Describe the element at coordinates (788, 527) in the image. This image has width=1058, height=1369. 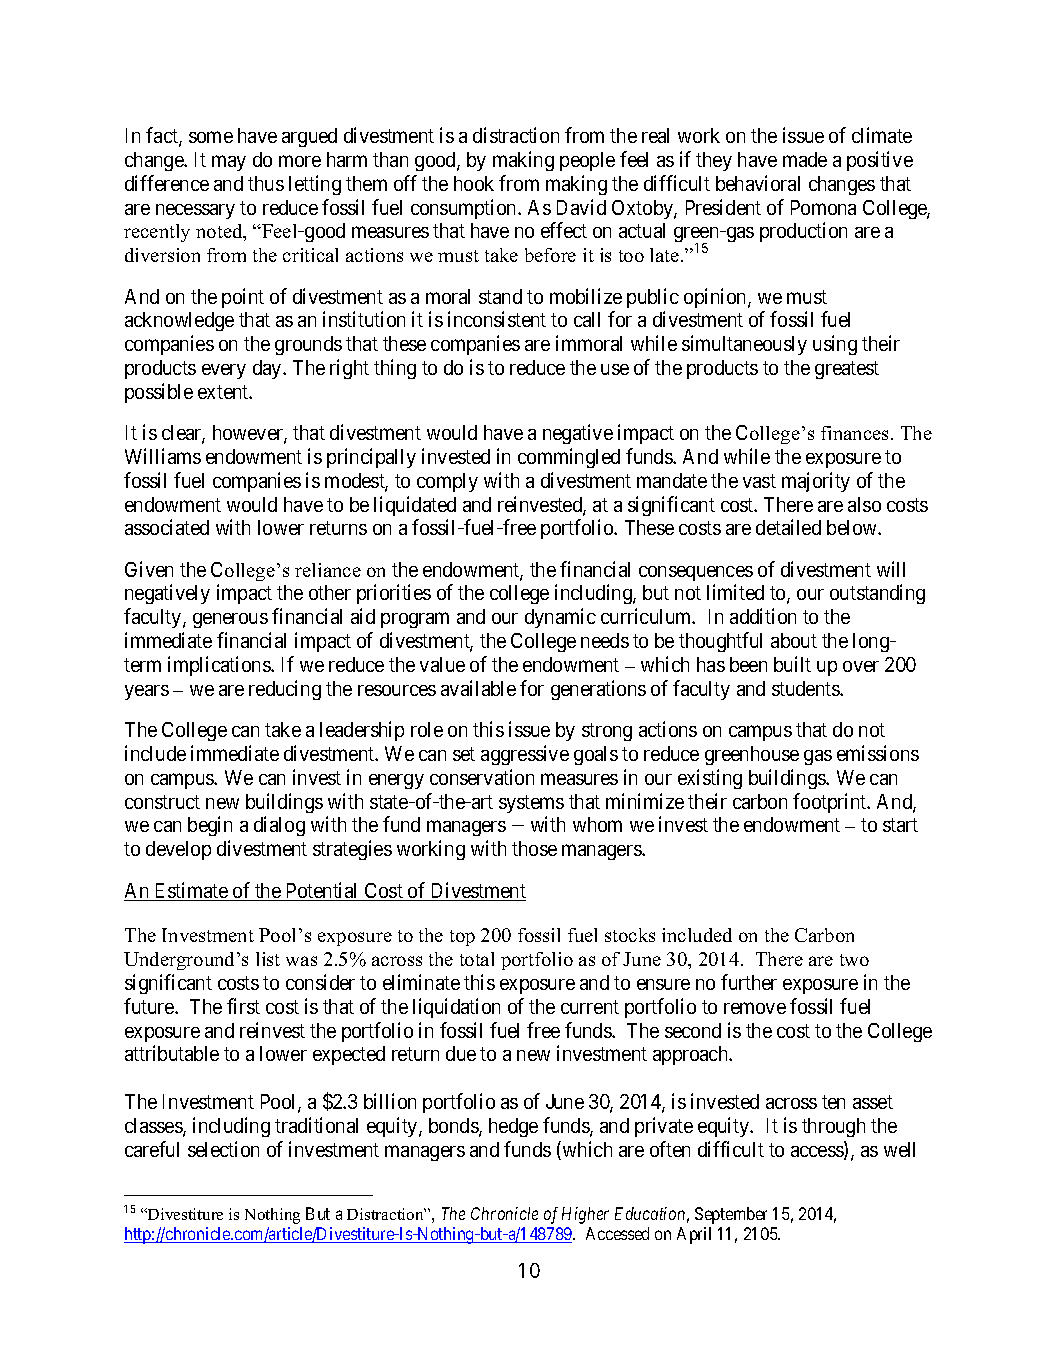
I see `detailed` at that location.
